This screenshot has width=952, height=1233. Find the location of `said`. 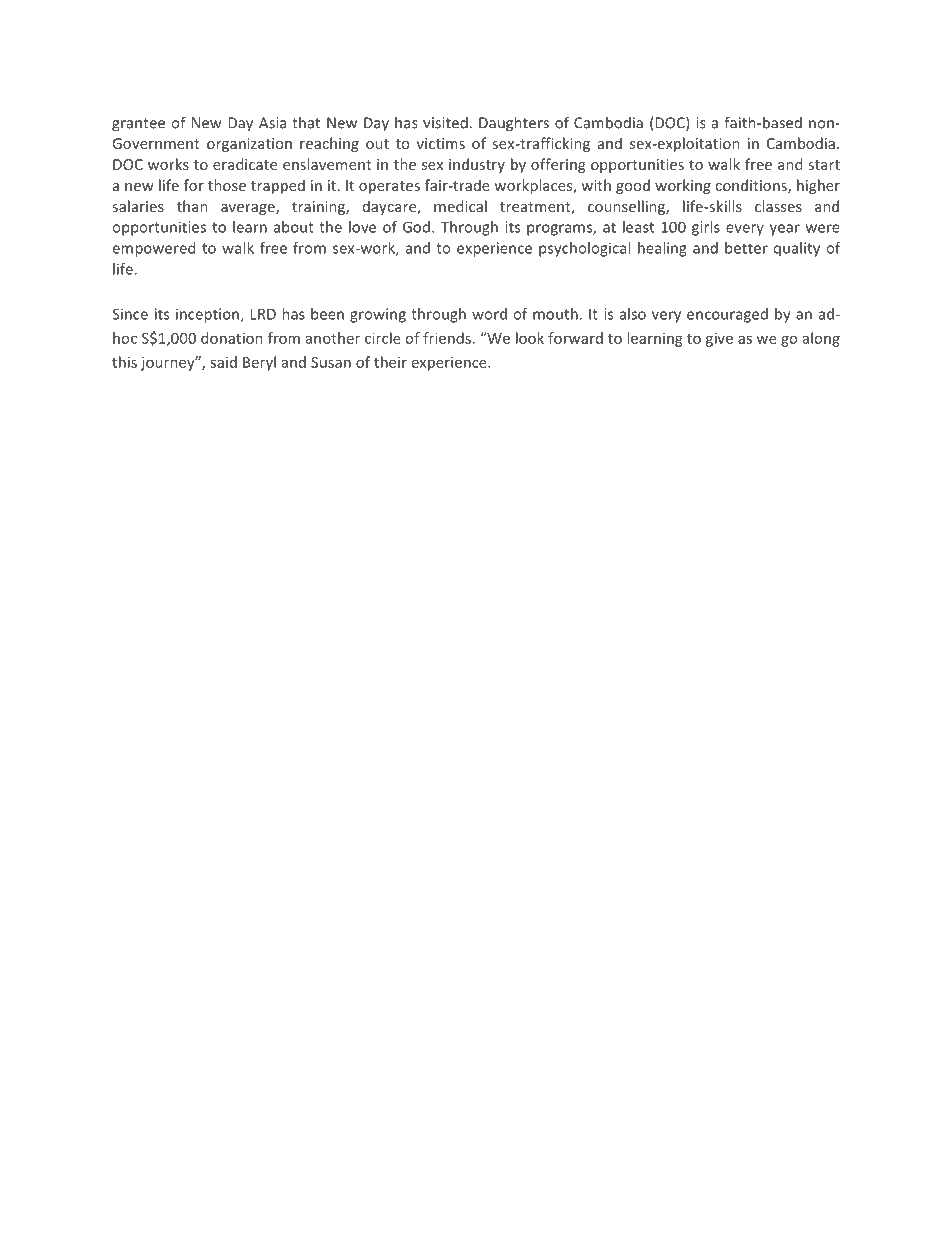

said is located at coordinates (223, 362).
